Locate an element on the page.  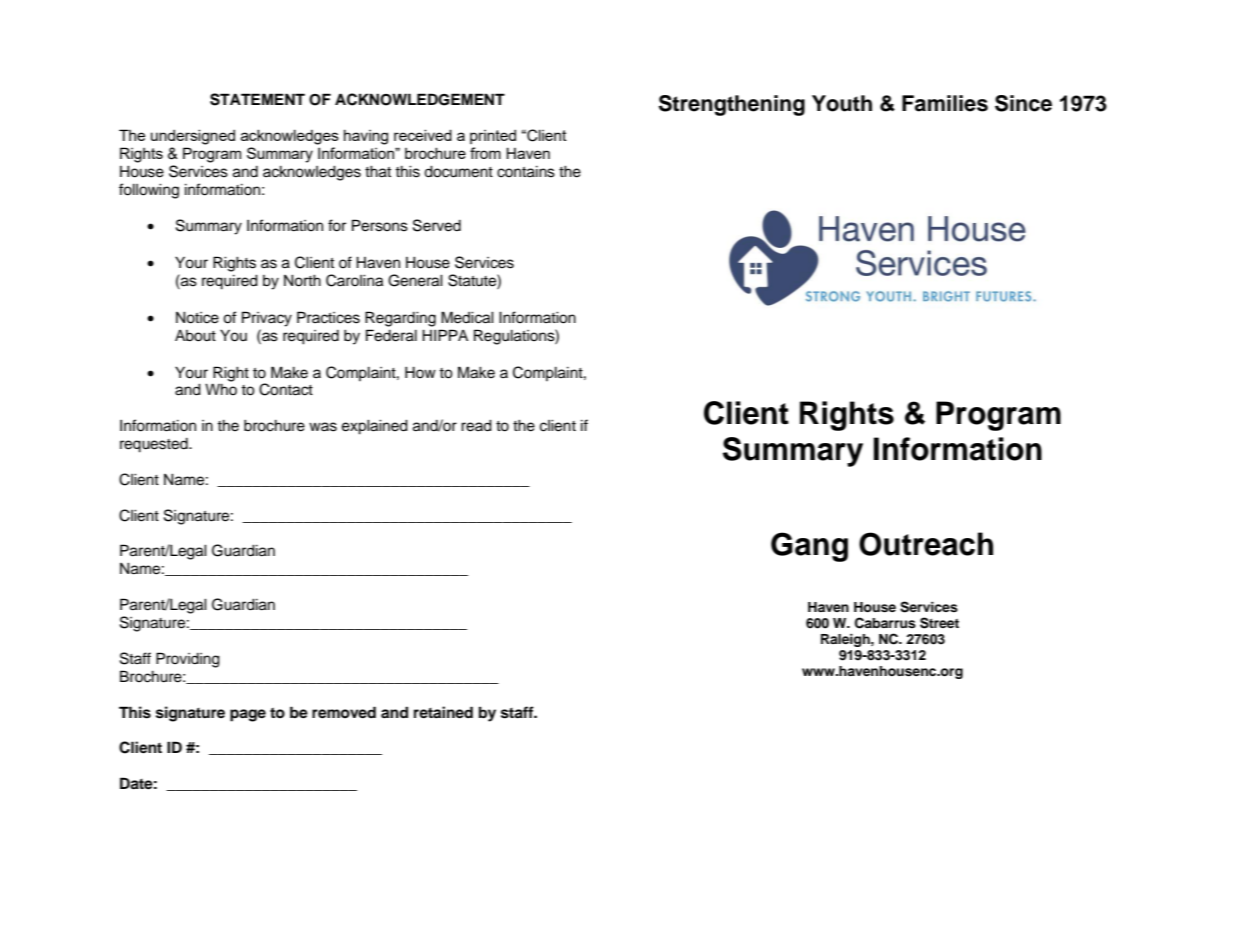
North is located at coordinates (302, 281).
